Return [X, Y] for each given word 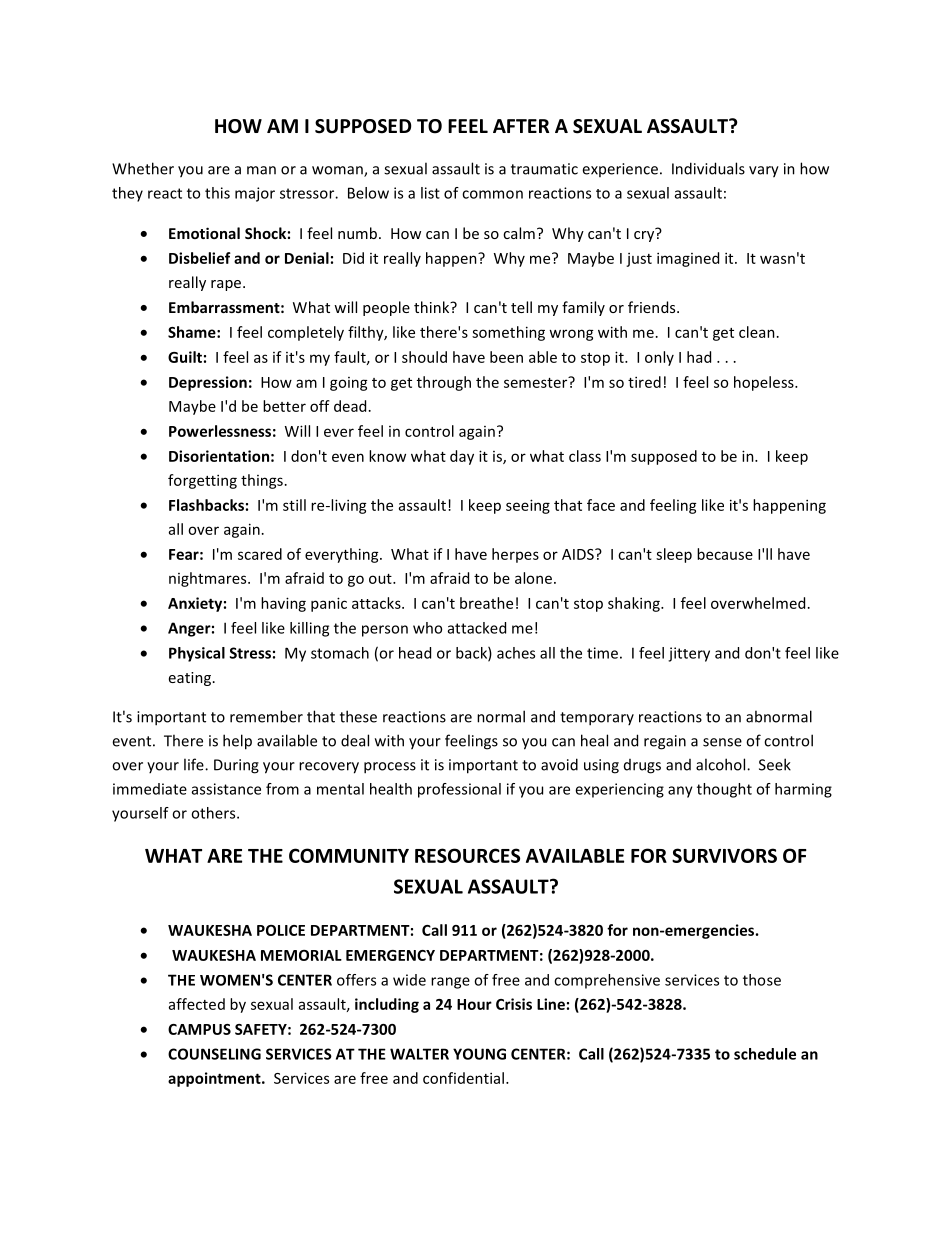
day [462, 457]
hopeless [765, 383]
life [195, 764]
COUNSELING [214, 1054]
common [492, 194]
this [217, 193]
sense [722, 742]
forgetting [202, 481]
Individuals [708, 168]
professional [459, 790]
